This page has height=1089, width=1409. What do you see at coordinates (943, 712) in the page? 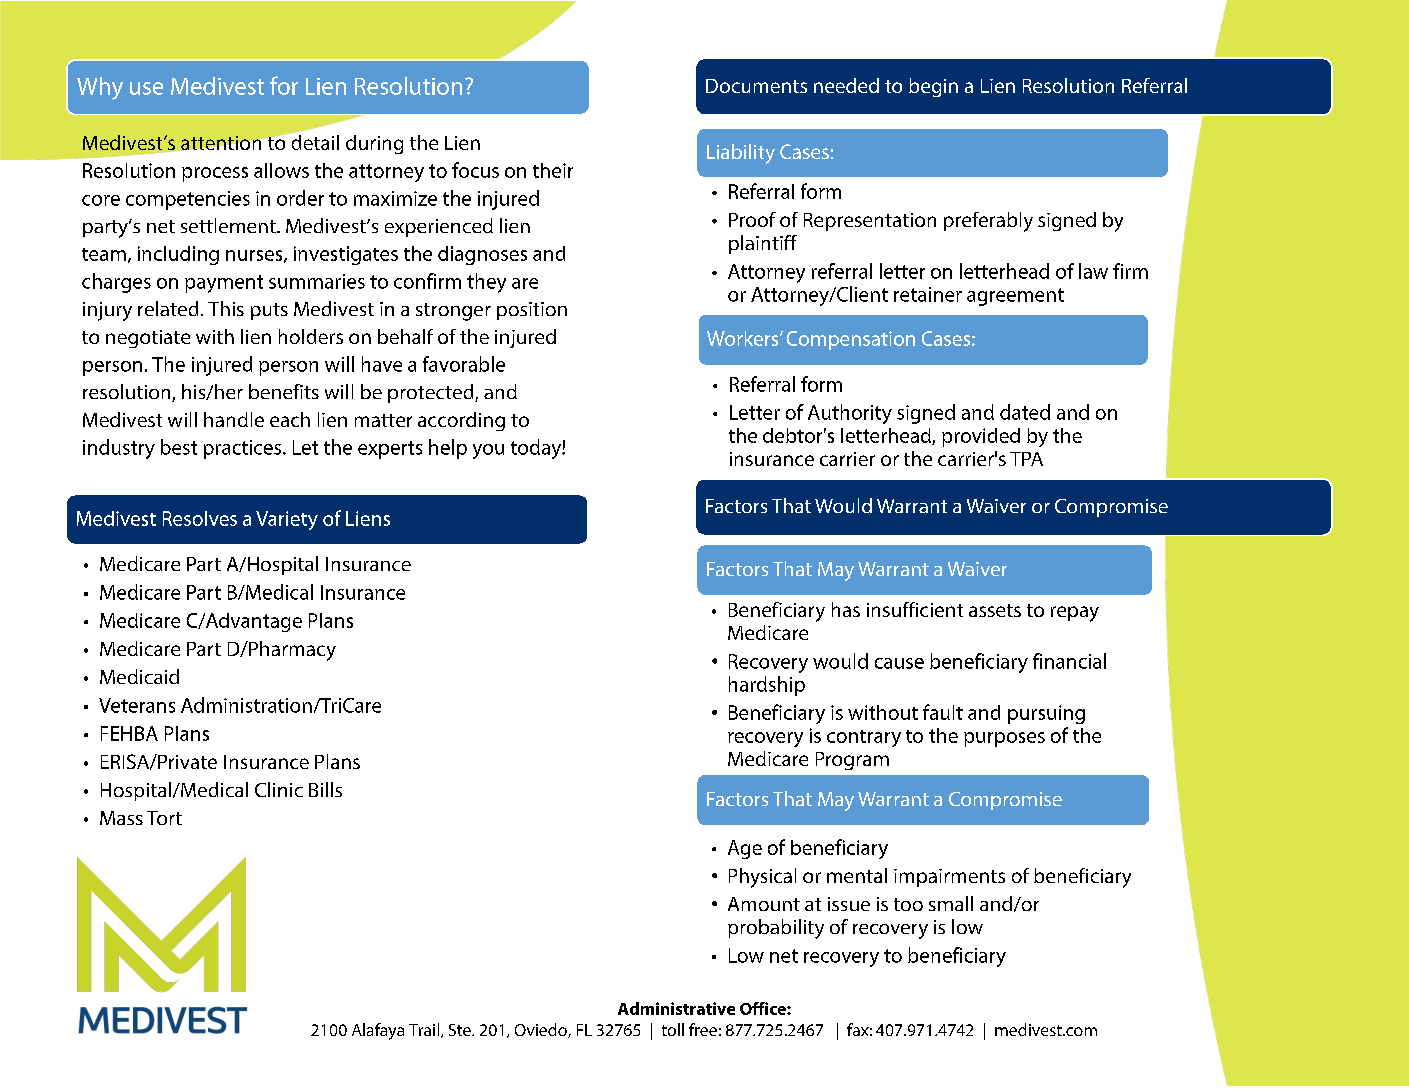
I see `fault` at bounding box center [943, 712].
